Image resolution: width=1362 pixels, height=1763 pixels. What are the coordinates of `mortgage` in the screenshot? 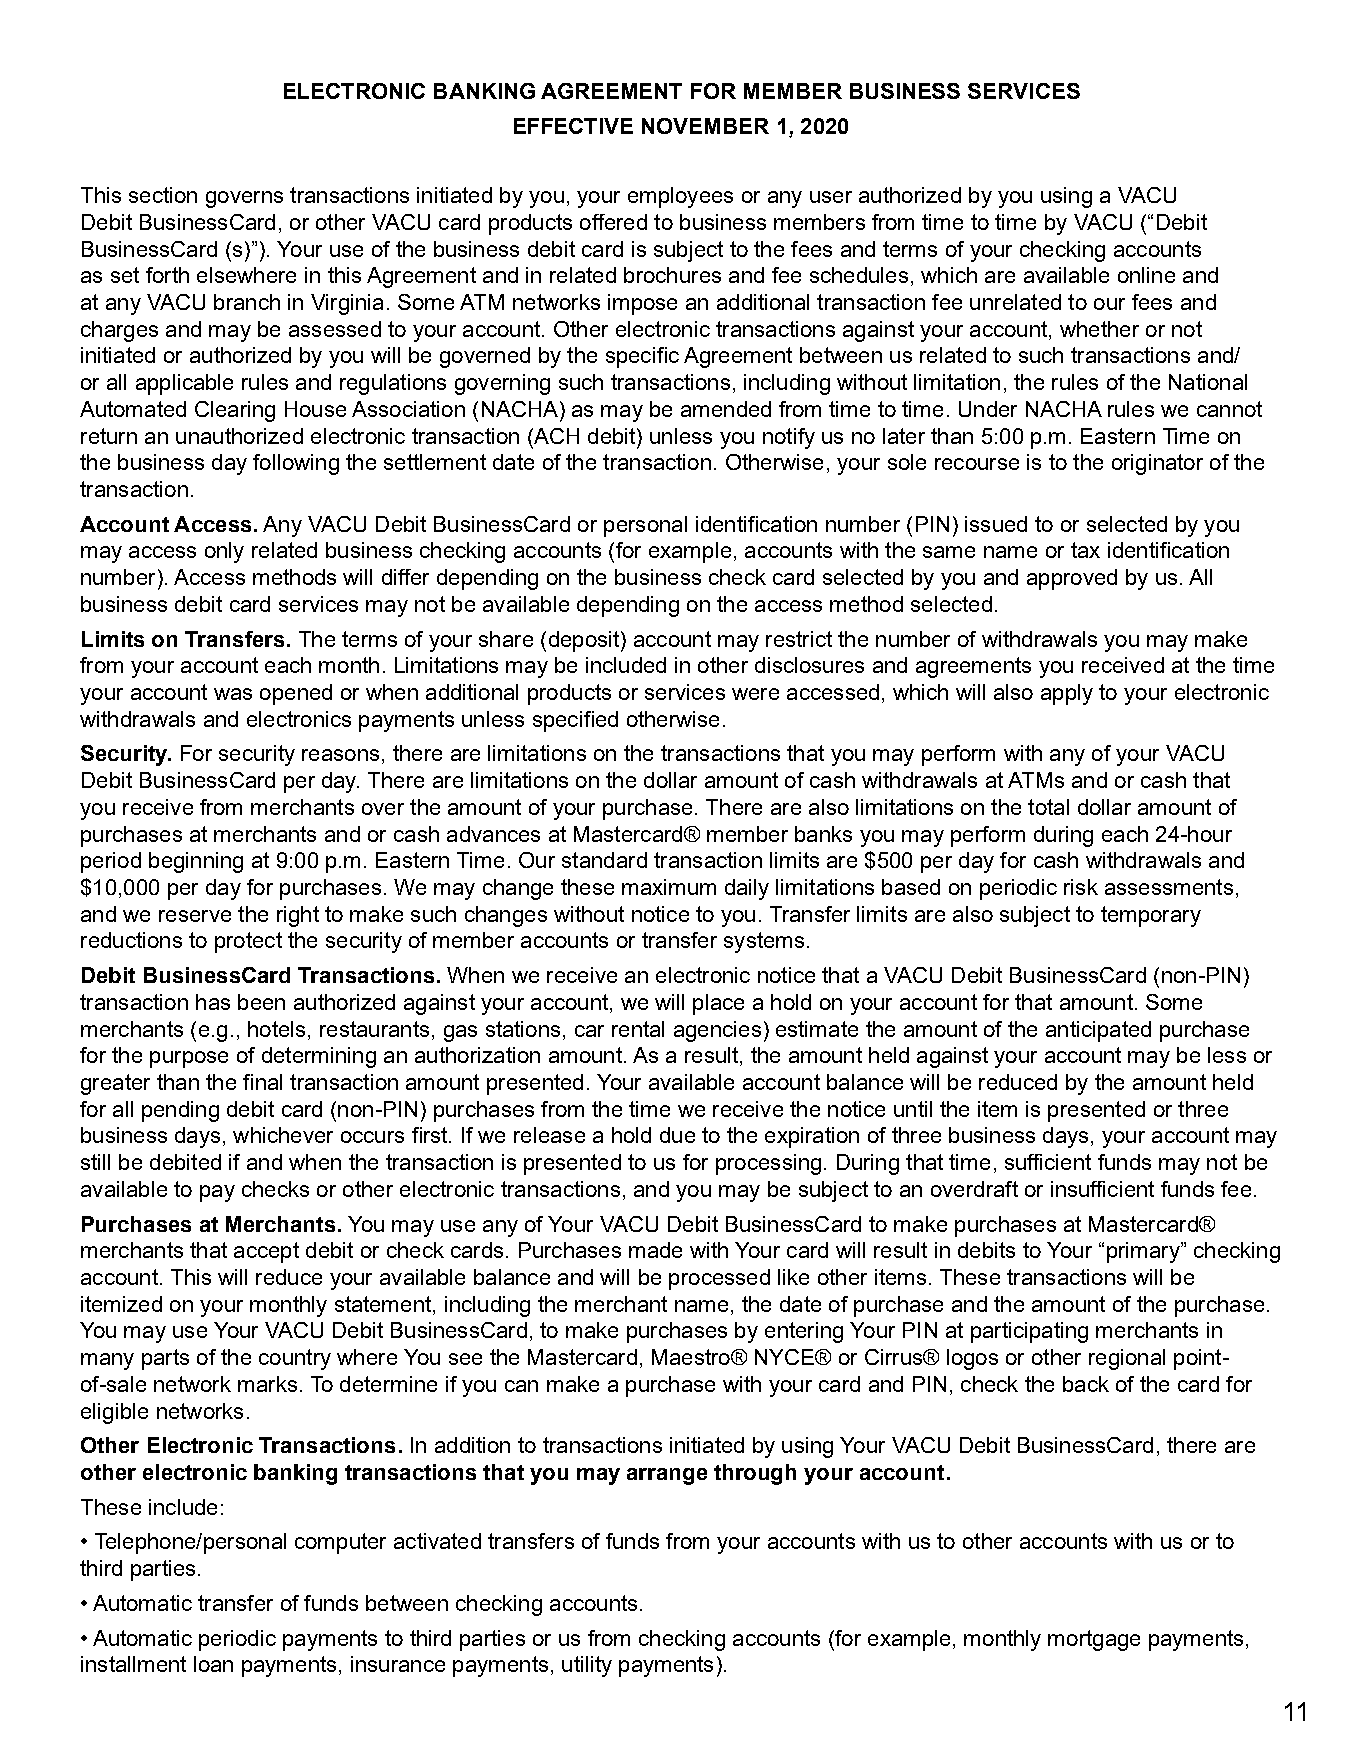 It's located at (1094, 1640).
